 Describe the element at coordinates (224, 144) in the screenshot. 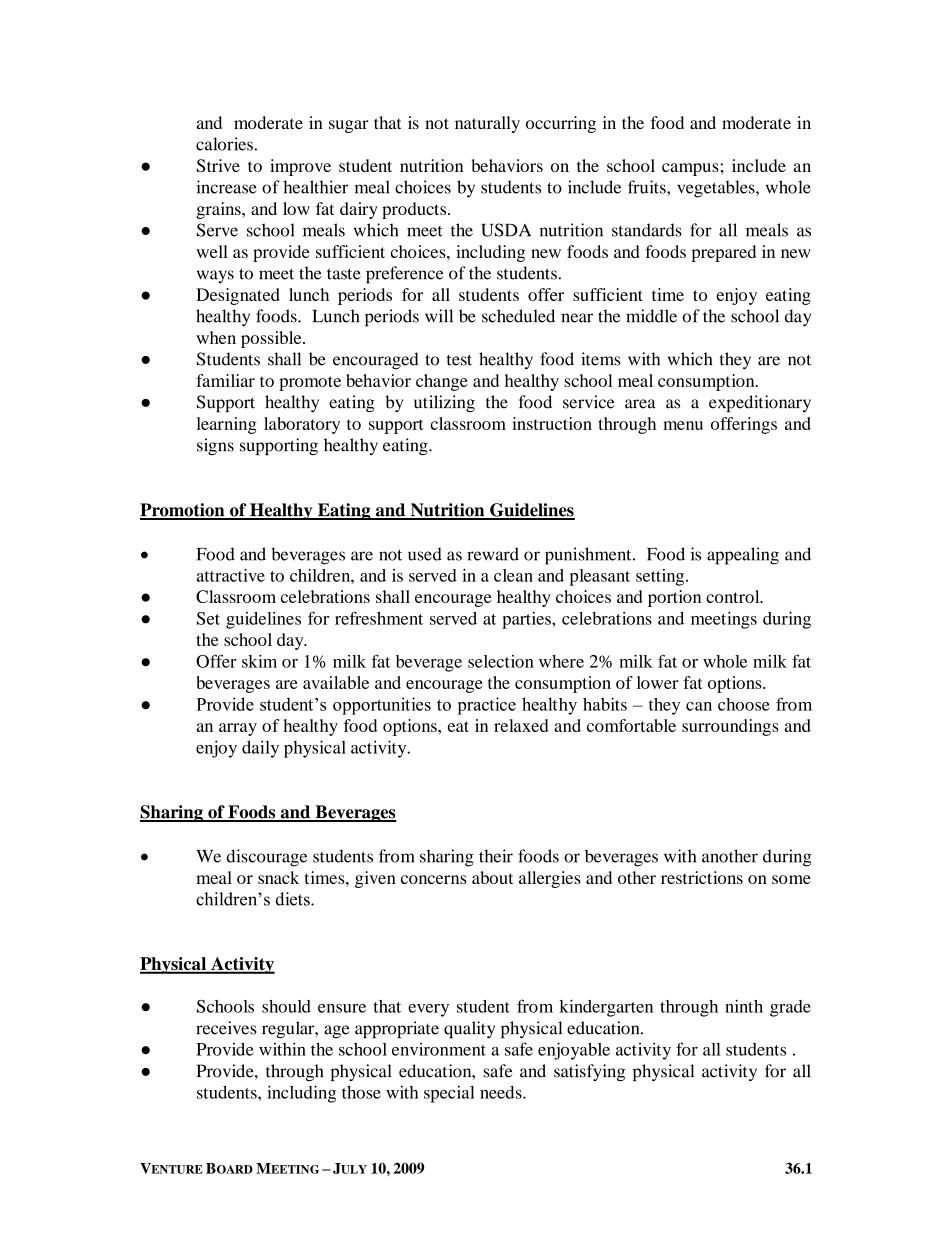

I see `calories` at that location.
